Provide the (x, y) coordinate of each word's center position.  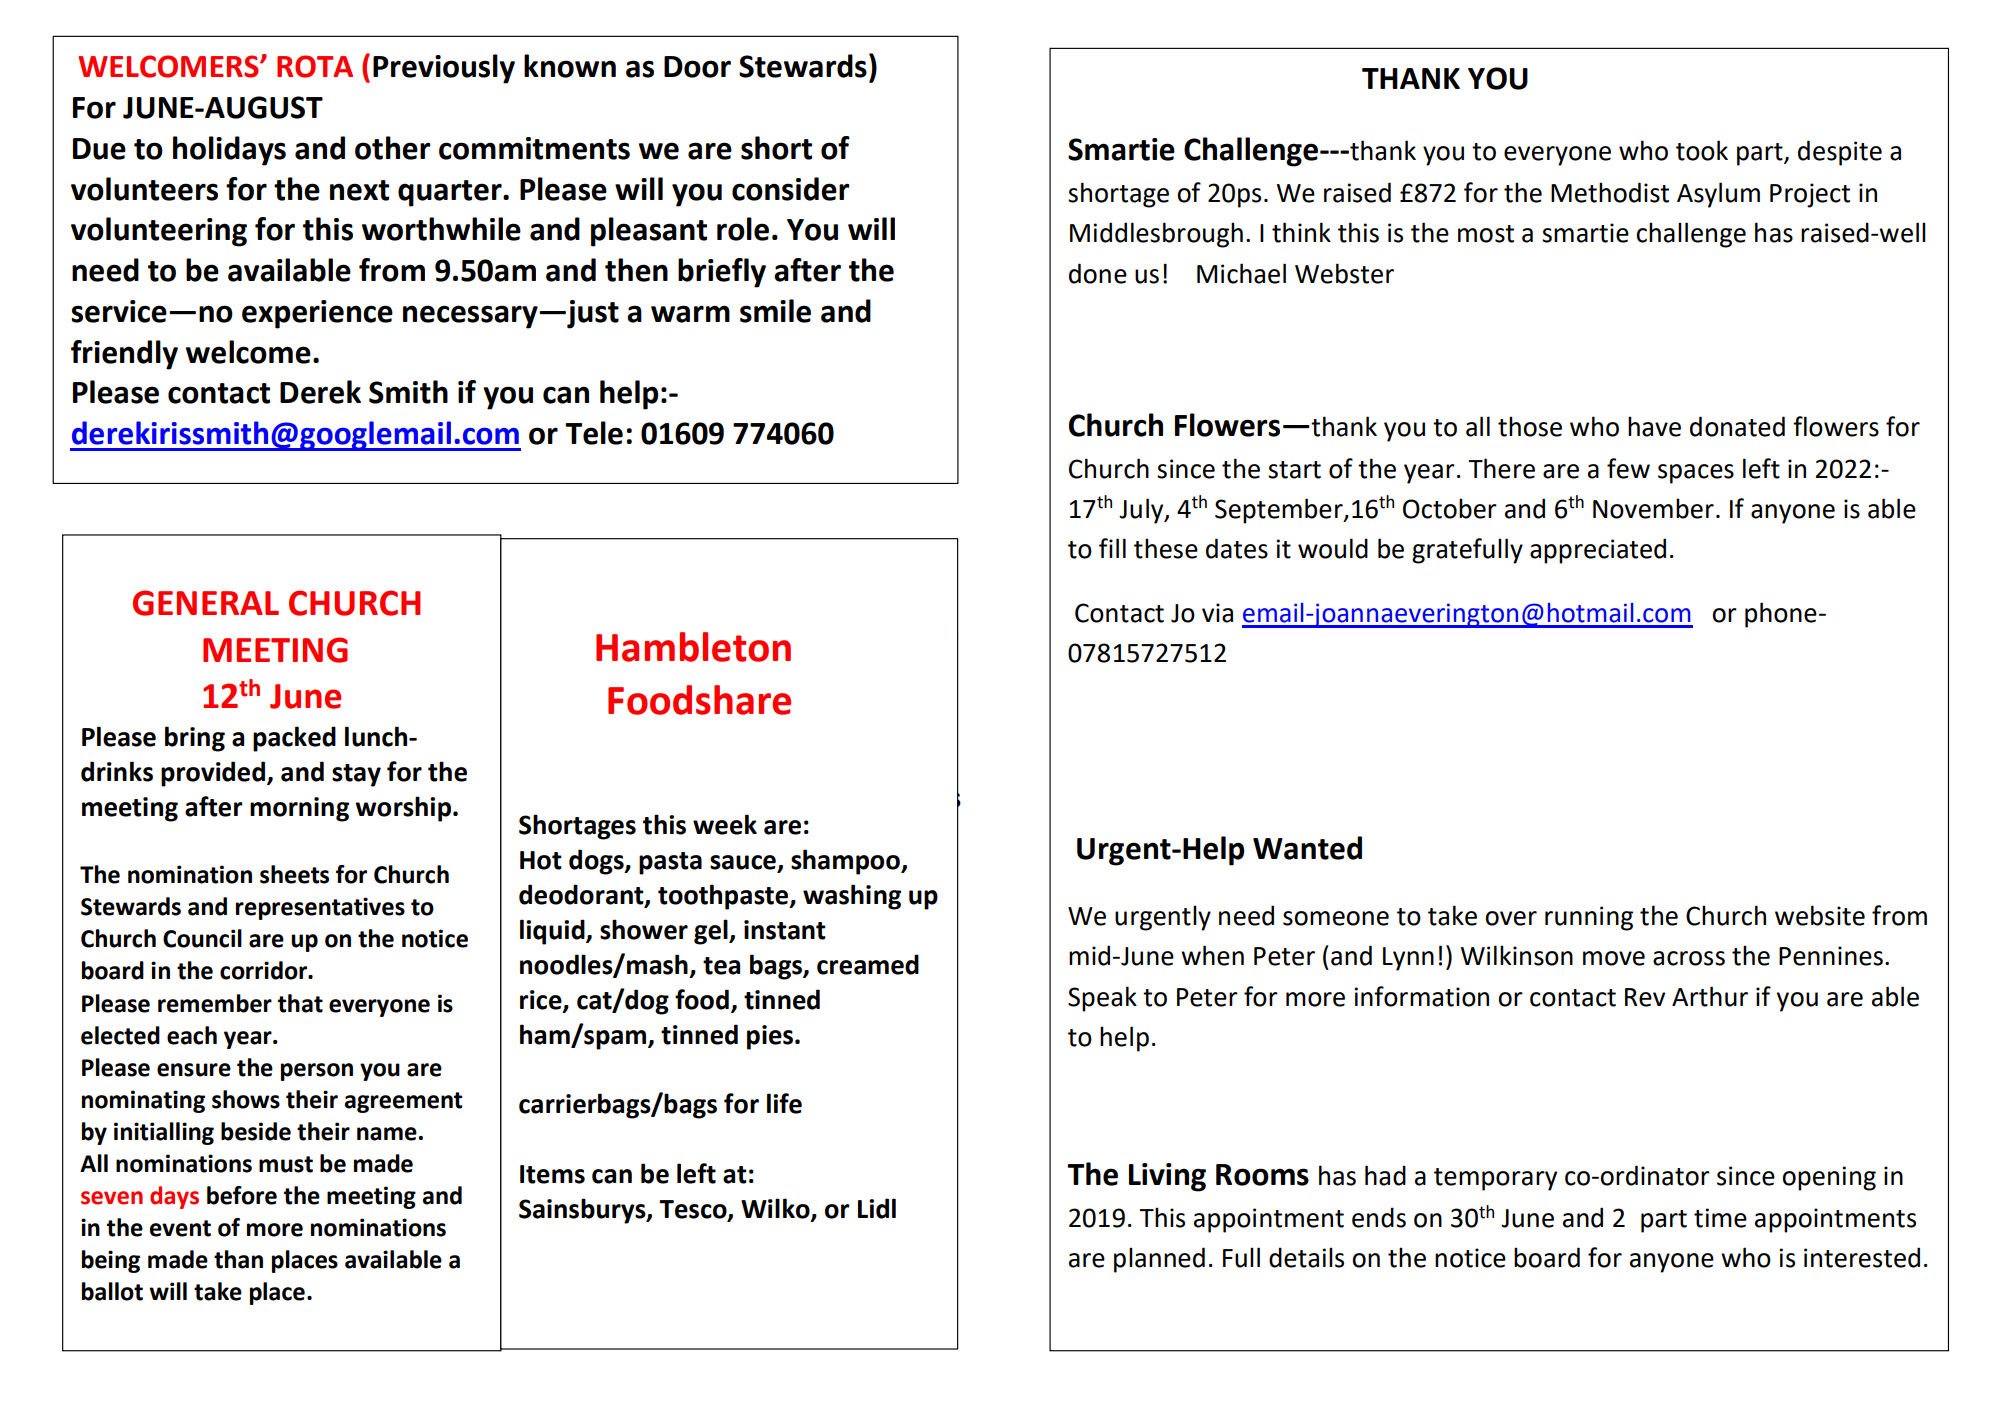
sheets (294, 874)
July (1142, 511)
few (1628, 468)
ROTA (315, 66)
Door (697, 67)
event (180, 1228)
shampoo (846, 862)
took (1702, 150)
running (1589, 918)
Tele (594, 433)
